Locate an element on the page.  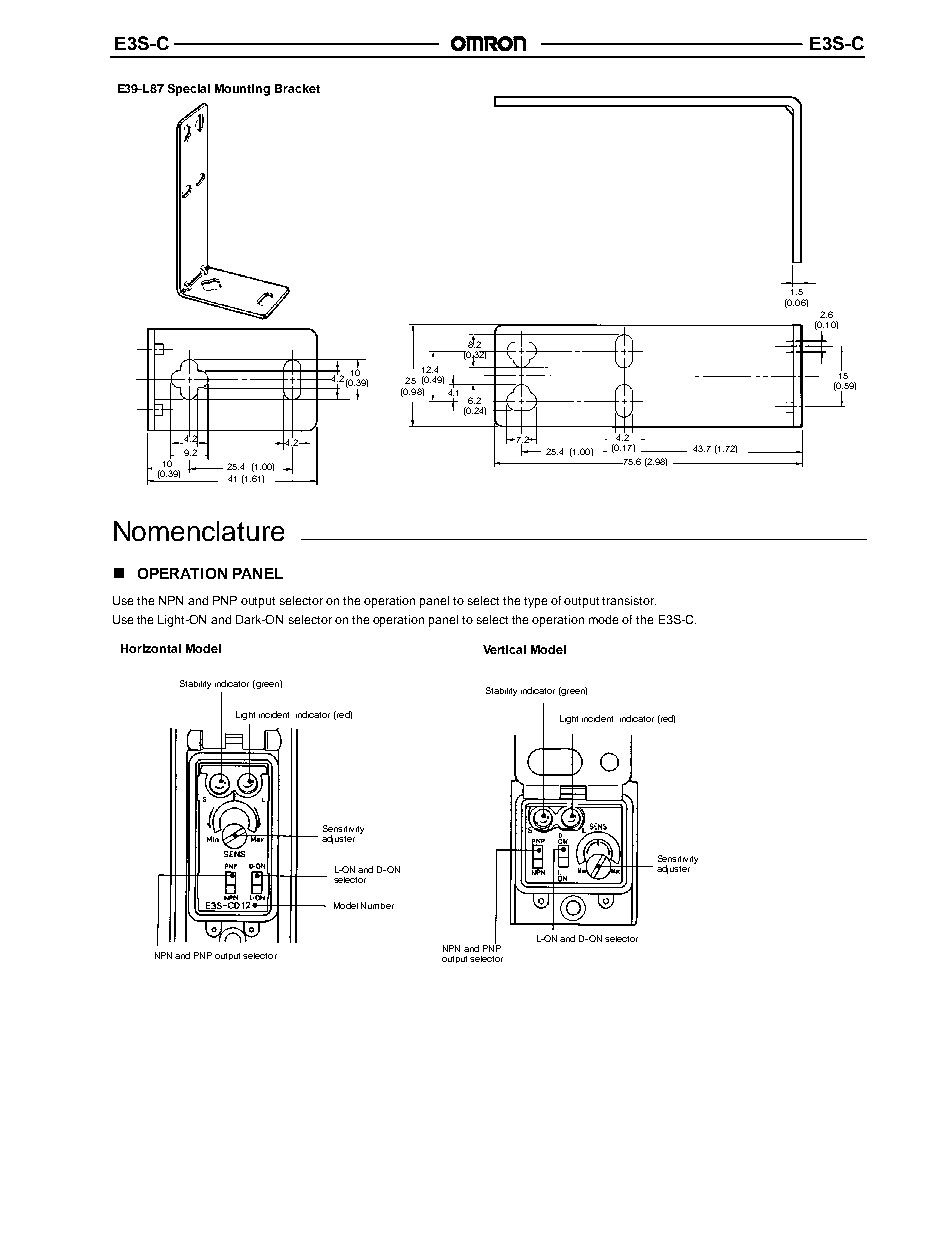
Special is located at coordinates (189, 90).
